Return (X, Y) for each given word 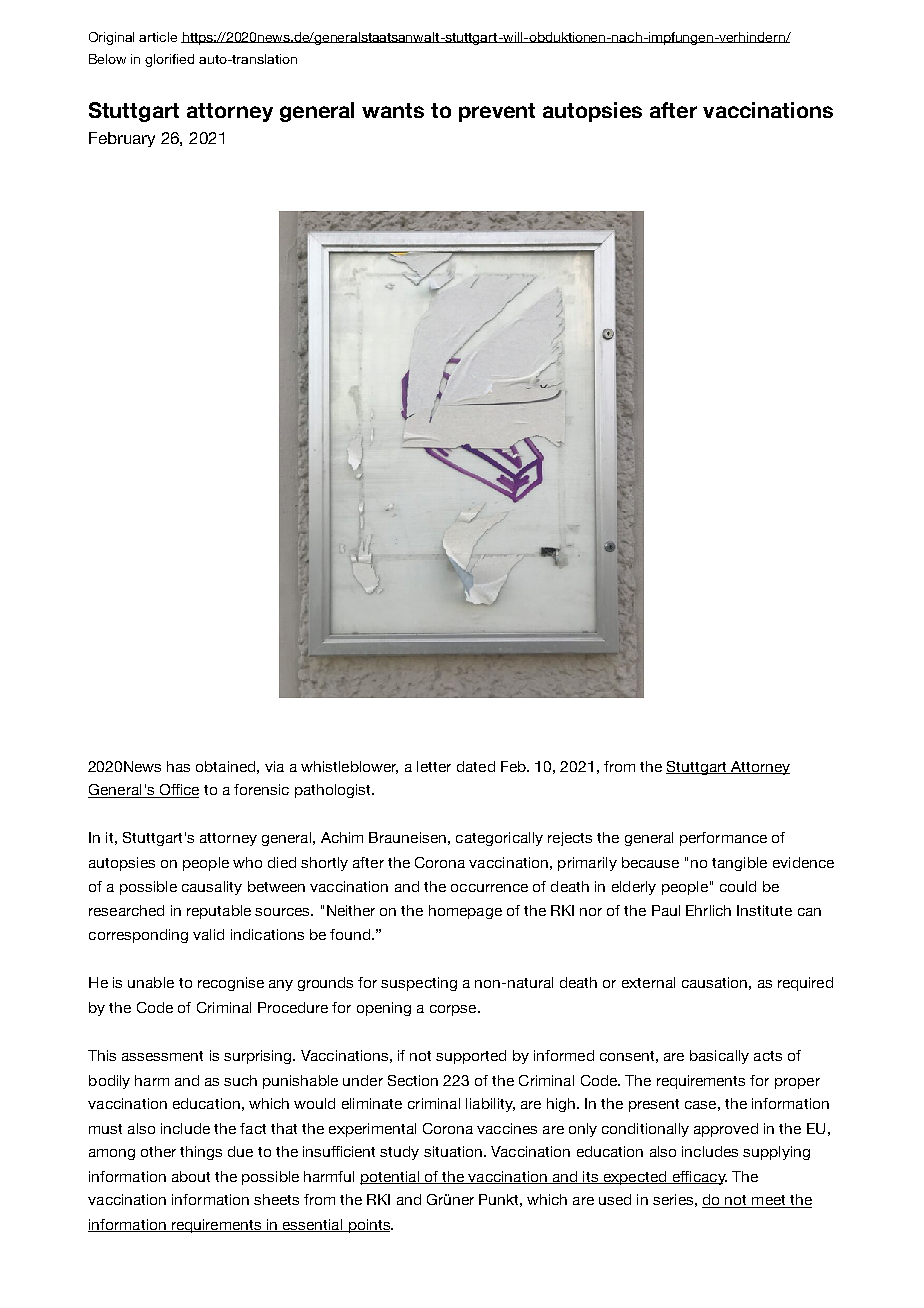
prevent (497, 112)
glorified (169, 60)
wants (393, 110)
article (158, 37)
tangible (739, 864)
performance (723, 839)
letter (434, 766)
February (122, 139)
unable (151, 982)
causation (714, 982)
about (191, 1176)
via (274, 766)
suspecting (419, 984)
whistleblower (349, 767)
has (178, 766)
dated (476, 766)
